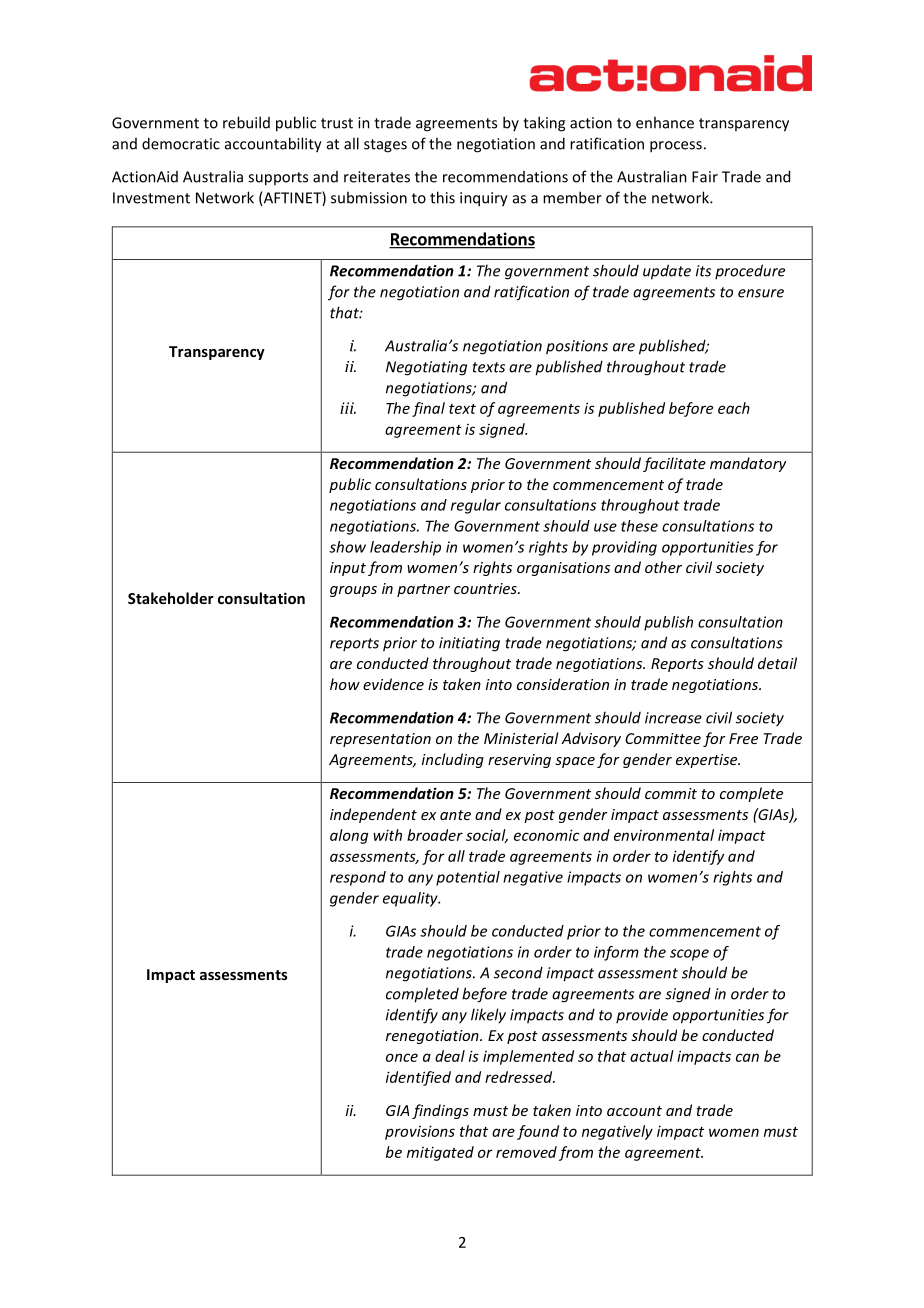 This screenshot has width=924, height=1308. What do you see at coordinates (676, 147) in the screenshot?
I see `process` at bounding box center [676, 147].
